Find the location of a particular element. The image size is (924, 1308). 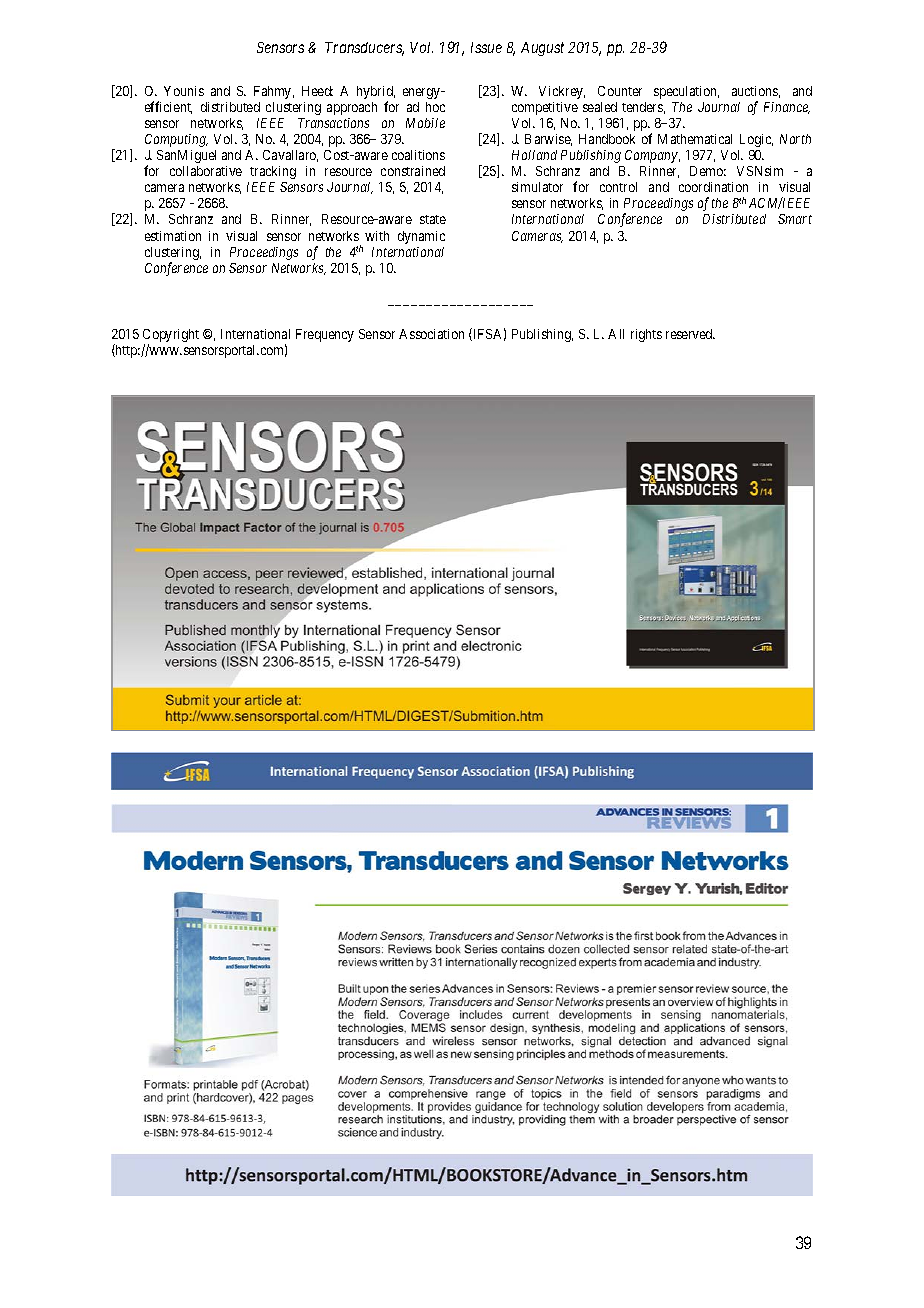

speculation is located at coordinates (686, 92).
